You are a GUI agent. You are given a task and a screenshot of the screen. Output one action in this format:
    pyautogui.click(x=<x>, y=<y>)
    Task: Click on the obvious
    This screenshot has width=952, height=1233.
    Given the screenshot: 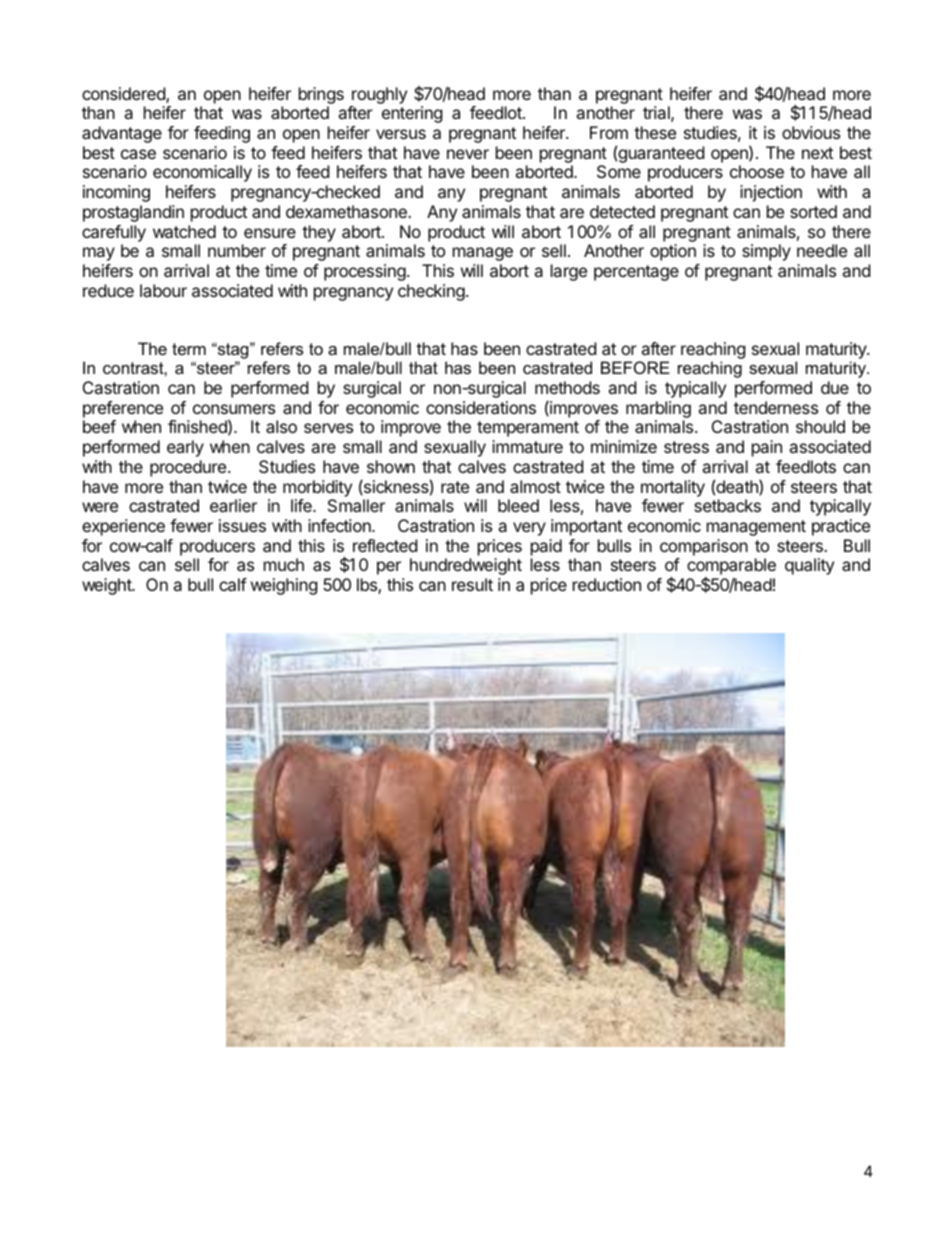 What is the action you would take?
    pyautogui.click(x=811, y=132)
